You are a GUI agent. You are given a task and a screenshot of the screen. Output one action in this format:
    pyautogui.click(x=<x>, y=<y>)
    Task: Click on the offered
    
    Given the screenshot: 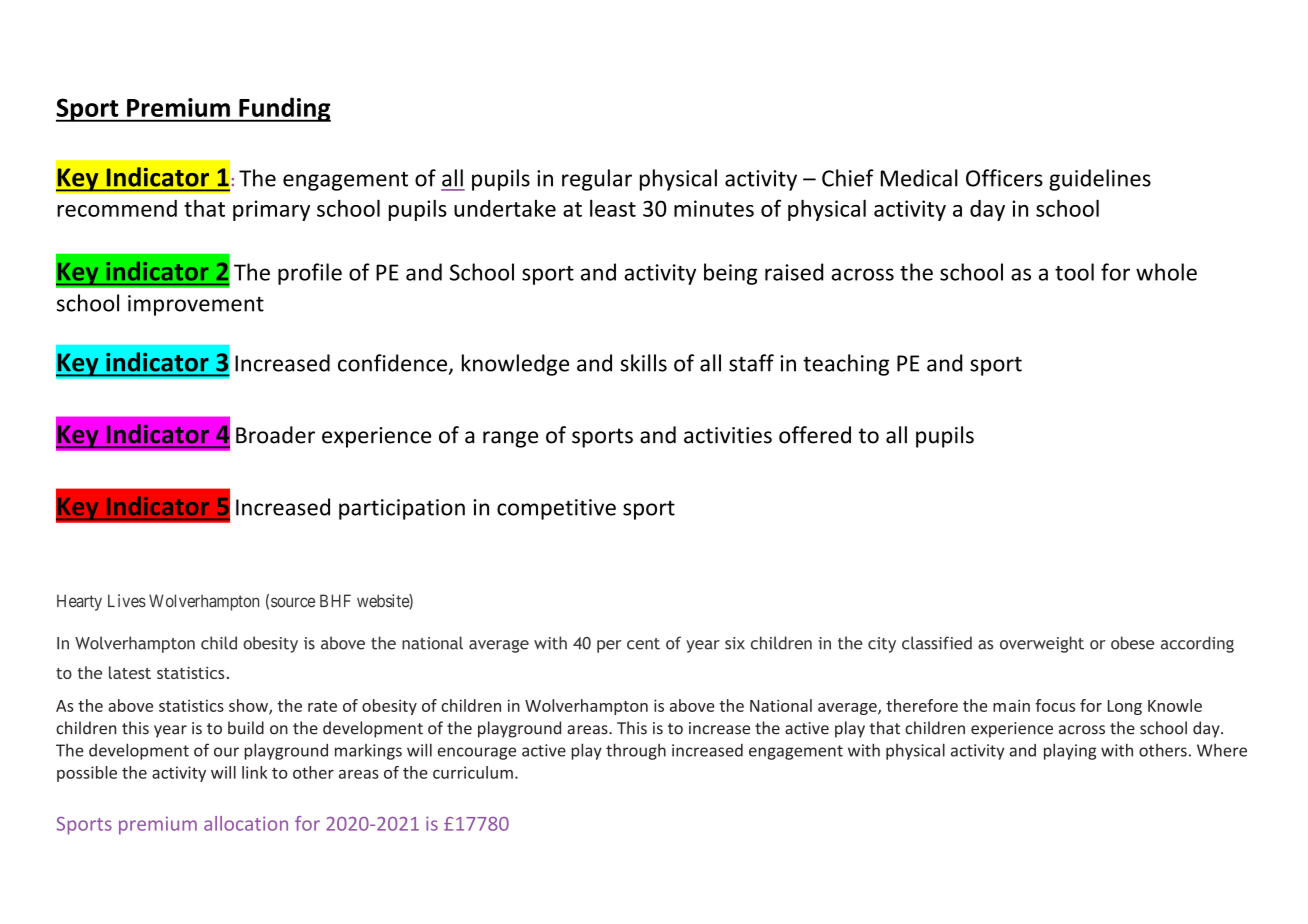 What is the action you would take?
    pyautogui.click(x=815, y=435)
